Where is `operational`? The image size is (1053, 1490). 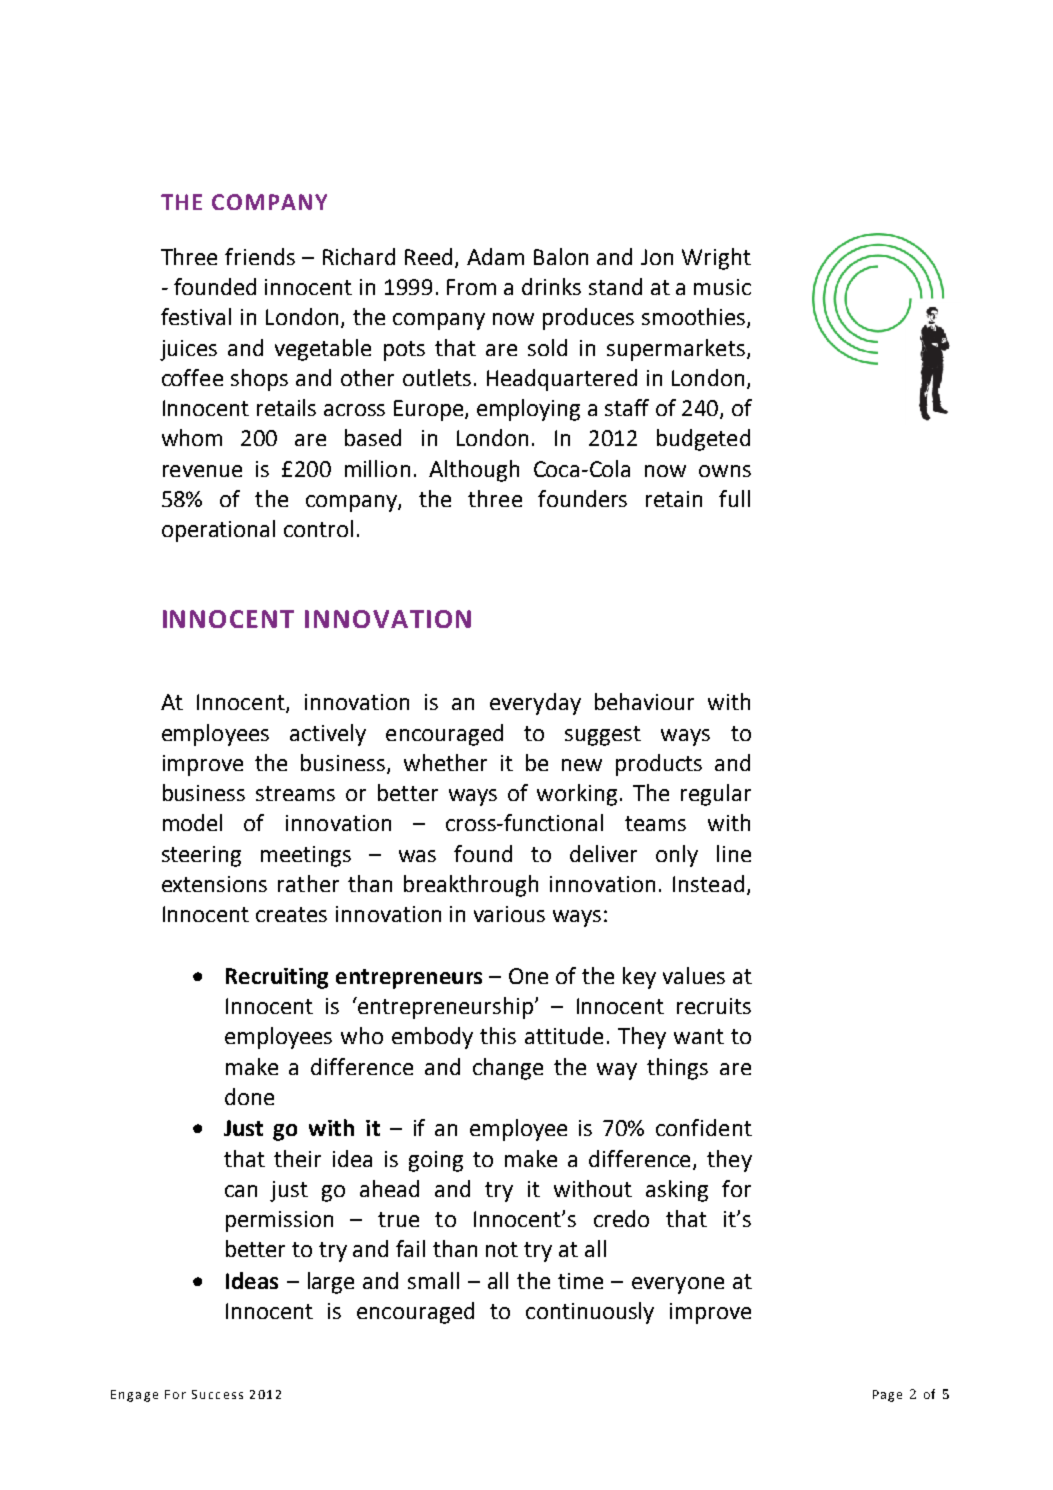
operational is located at coordinates (218, 531).
